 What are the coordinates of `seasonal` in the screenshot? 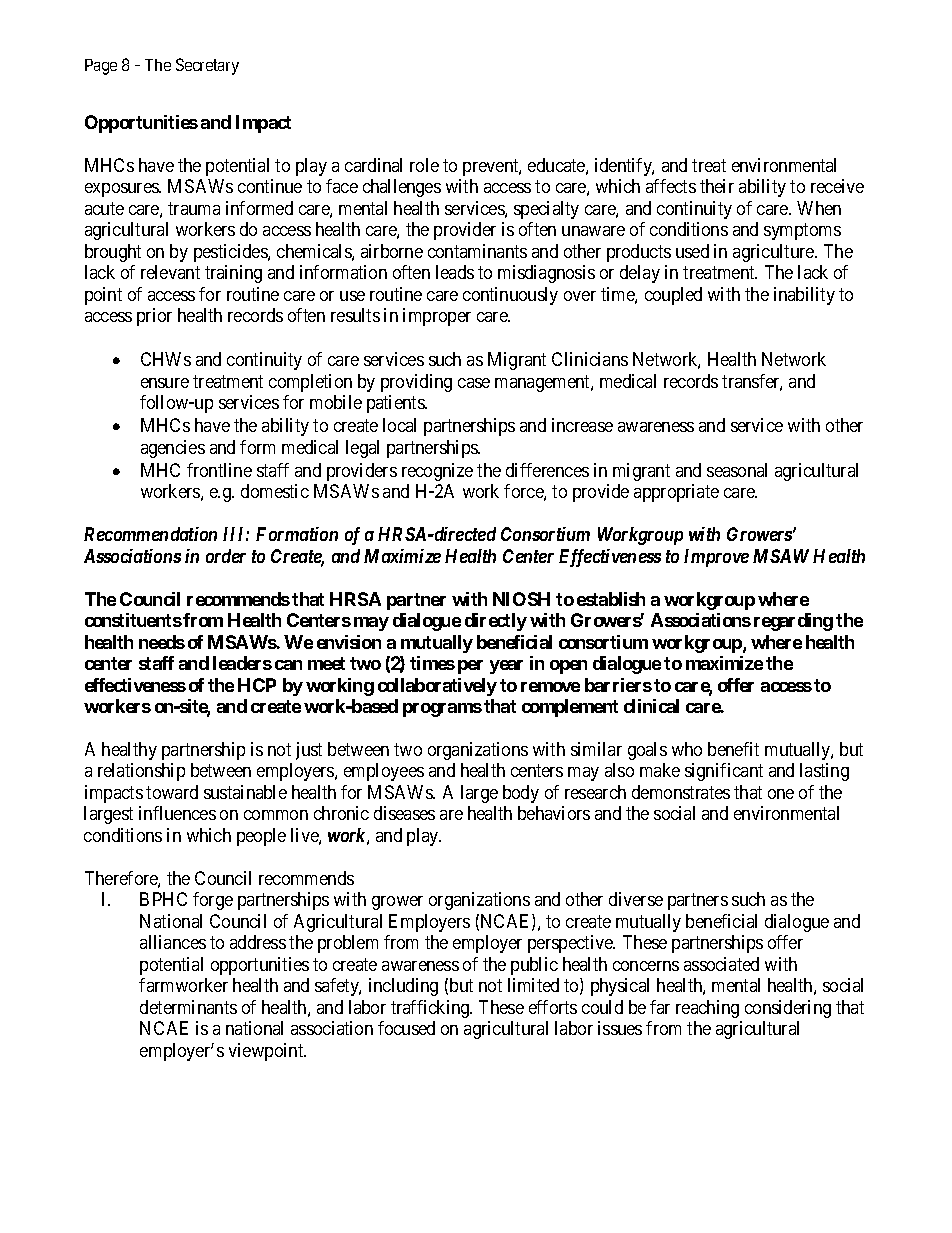 It's located at (737, 470).
